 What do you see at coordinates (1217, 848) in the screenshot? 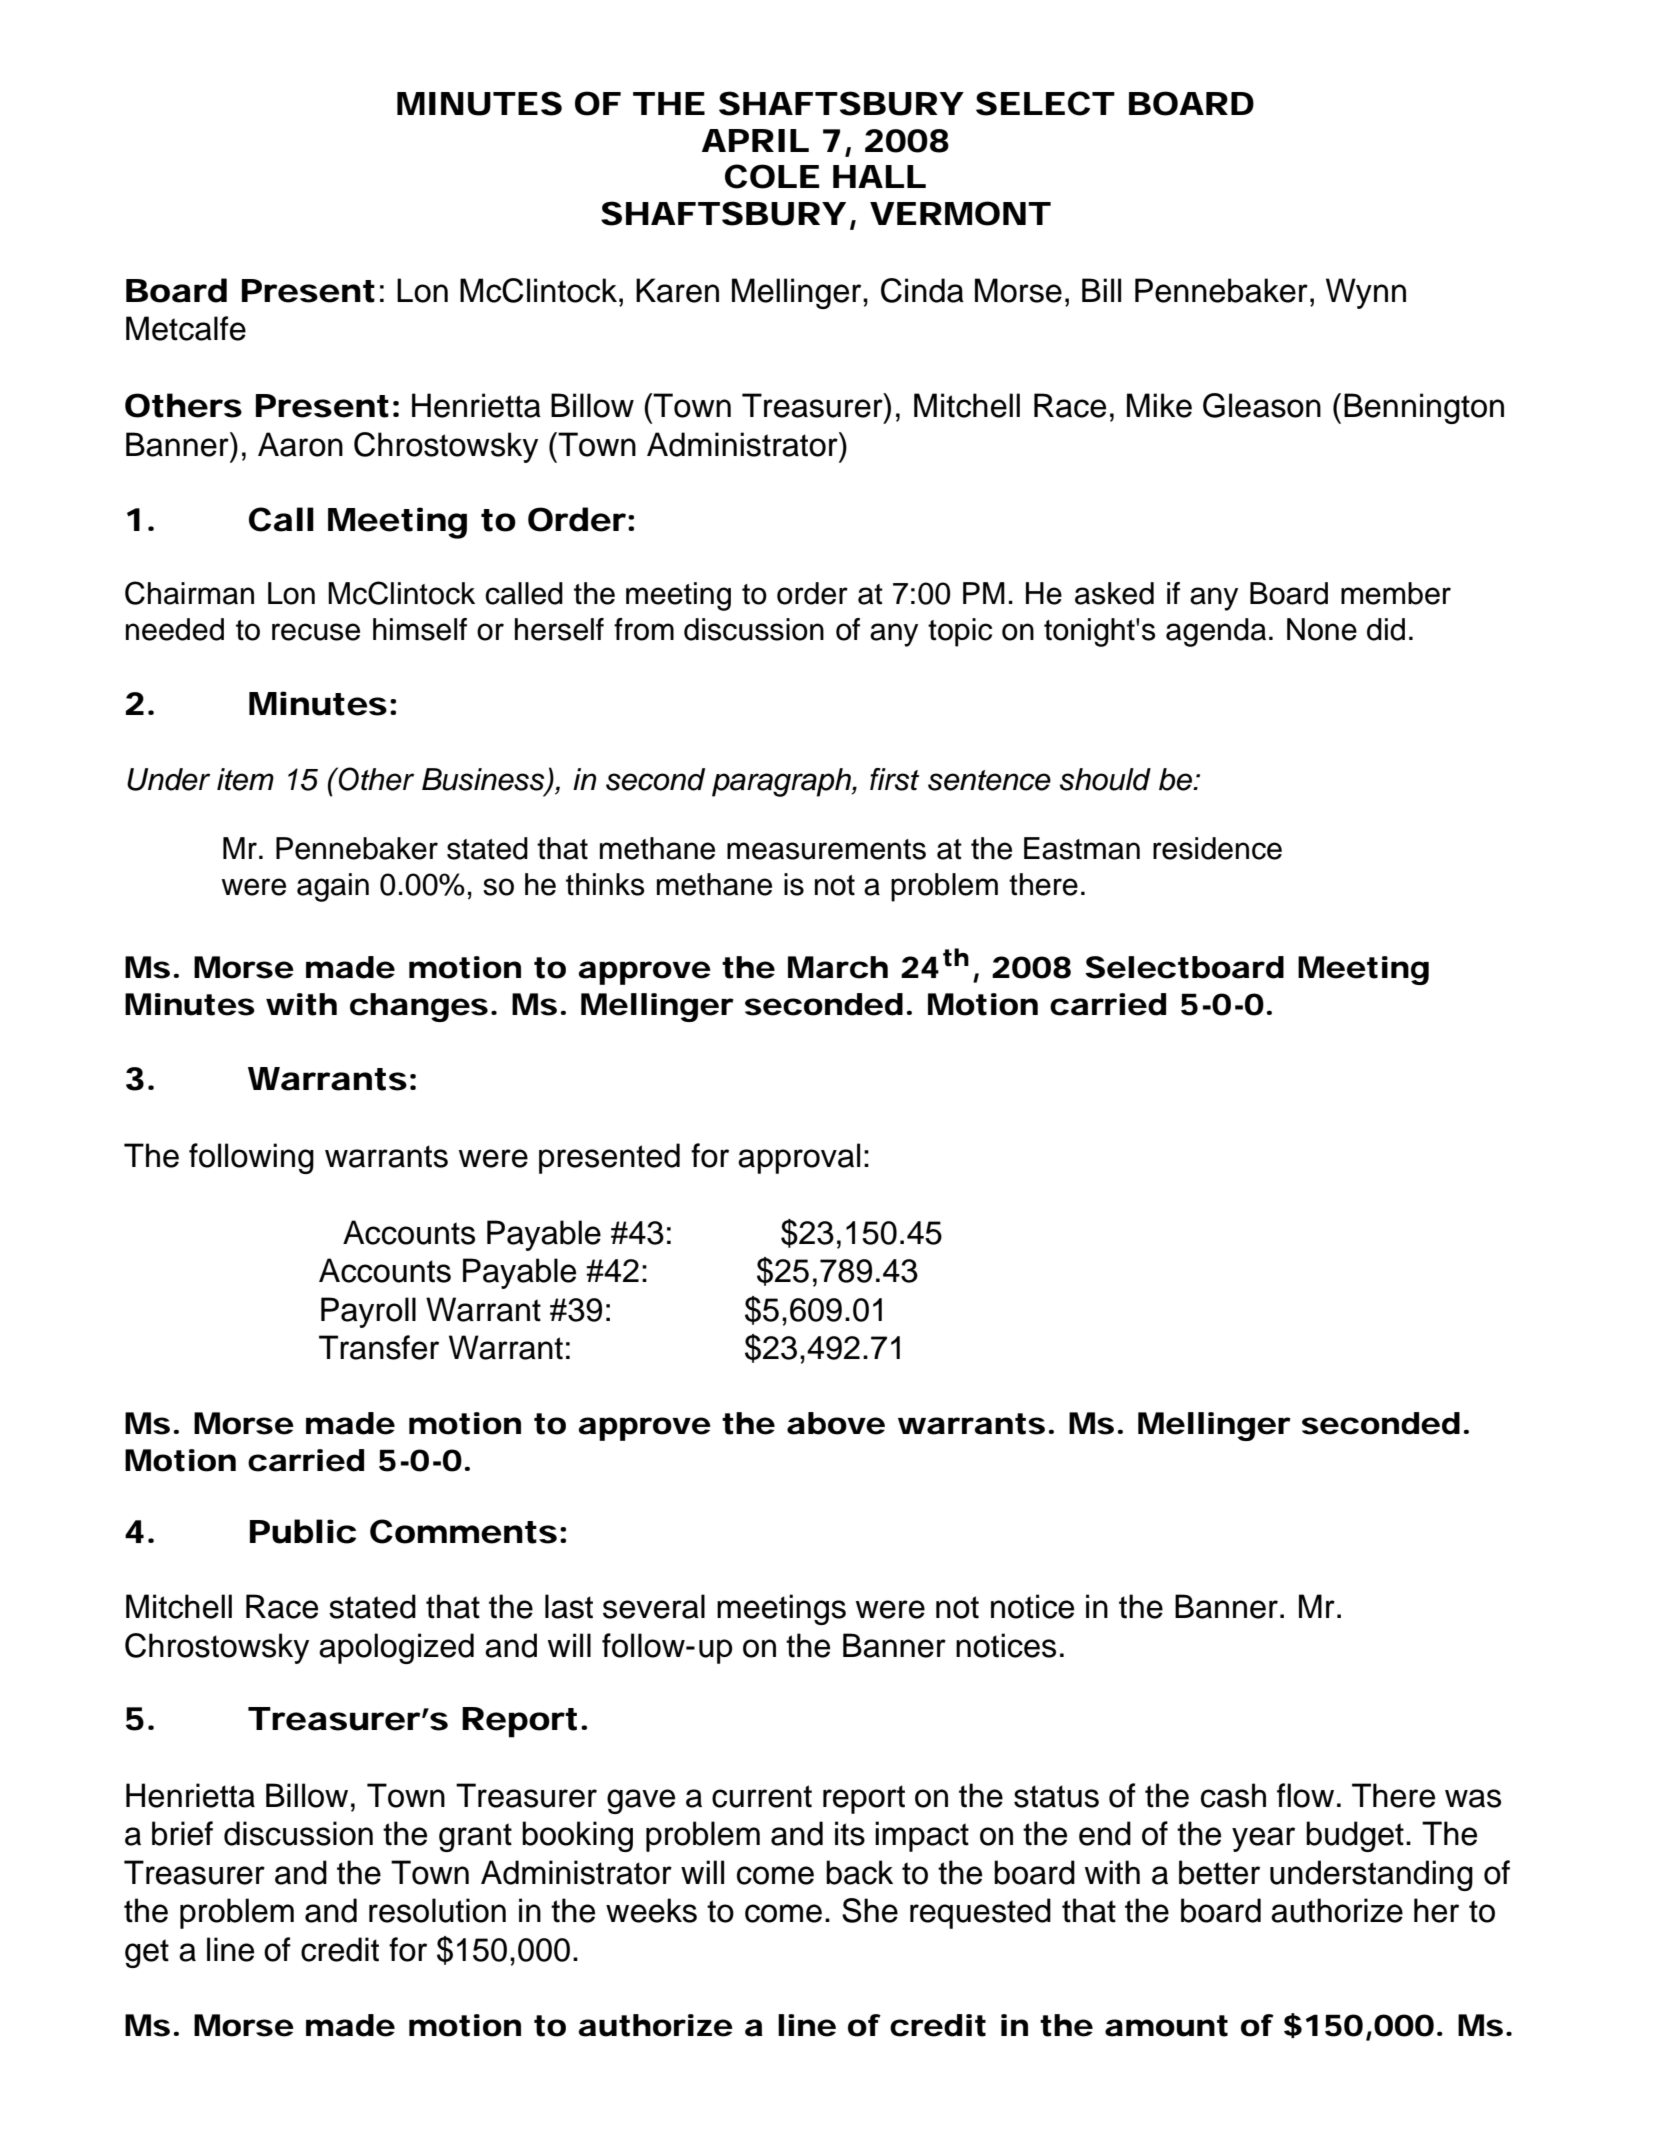
I see `residence` at bounding box center [1217, 848].
